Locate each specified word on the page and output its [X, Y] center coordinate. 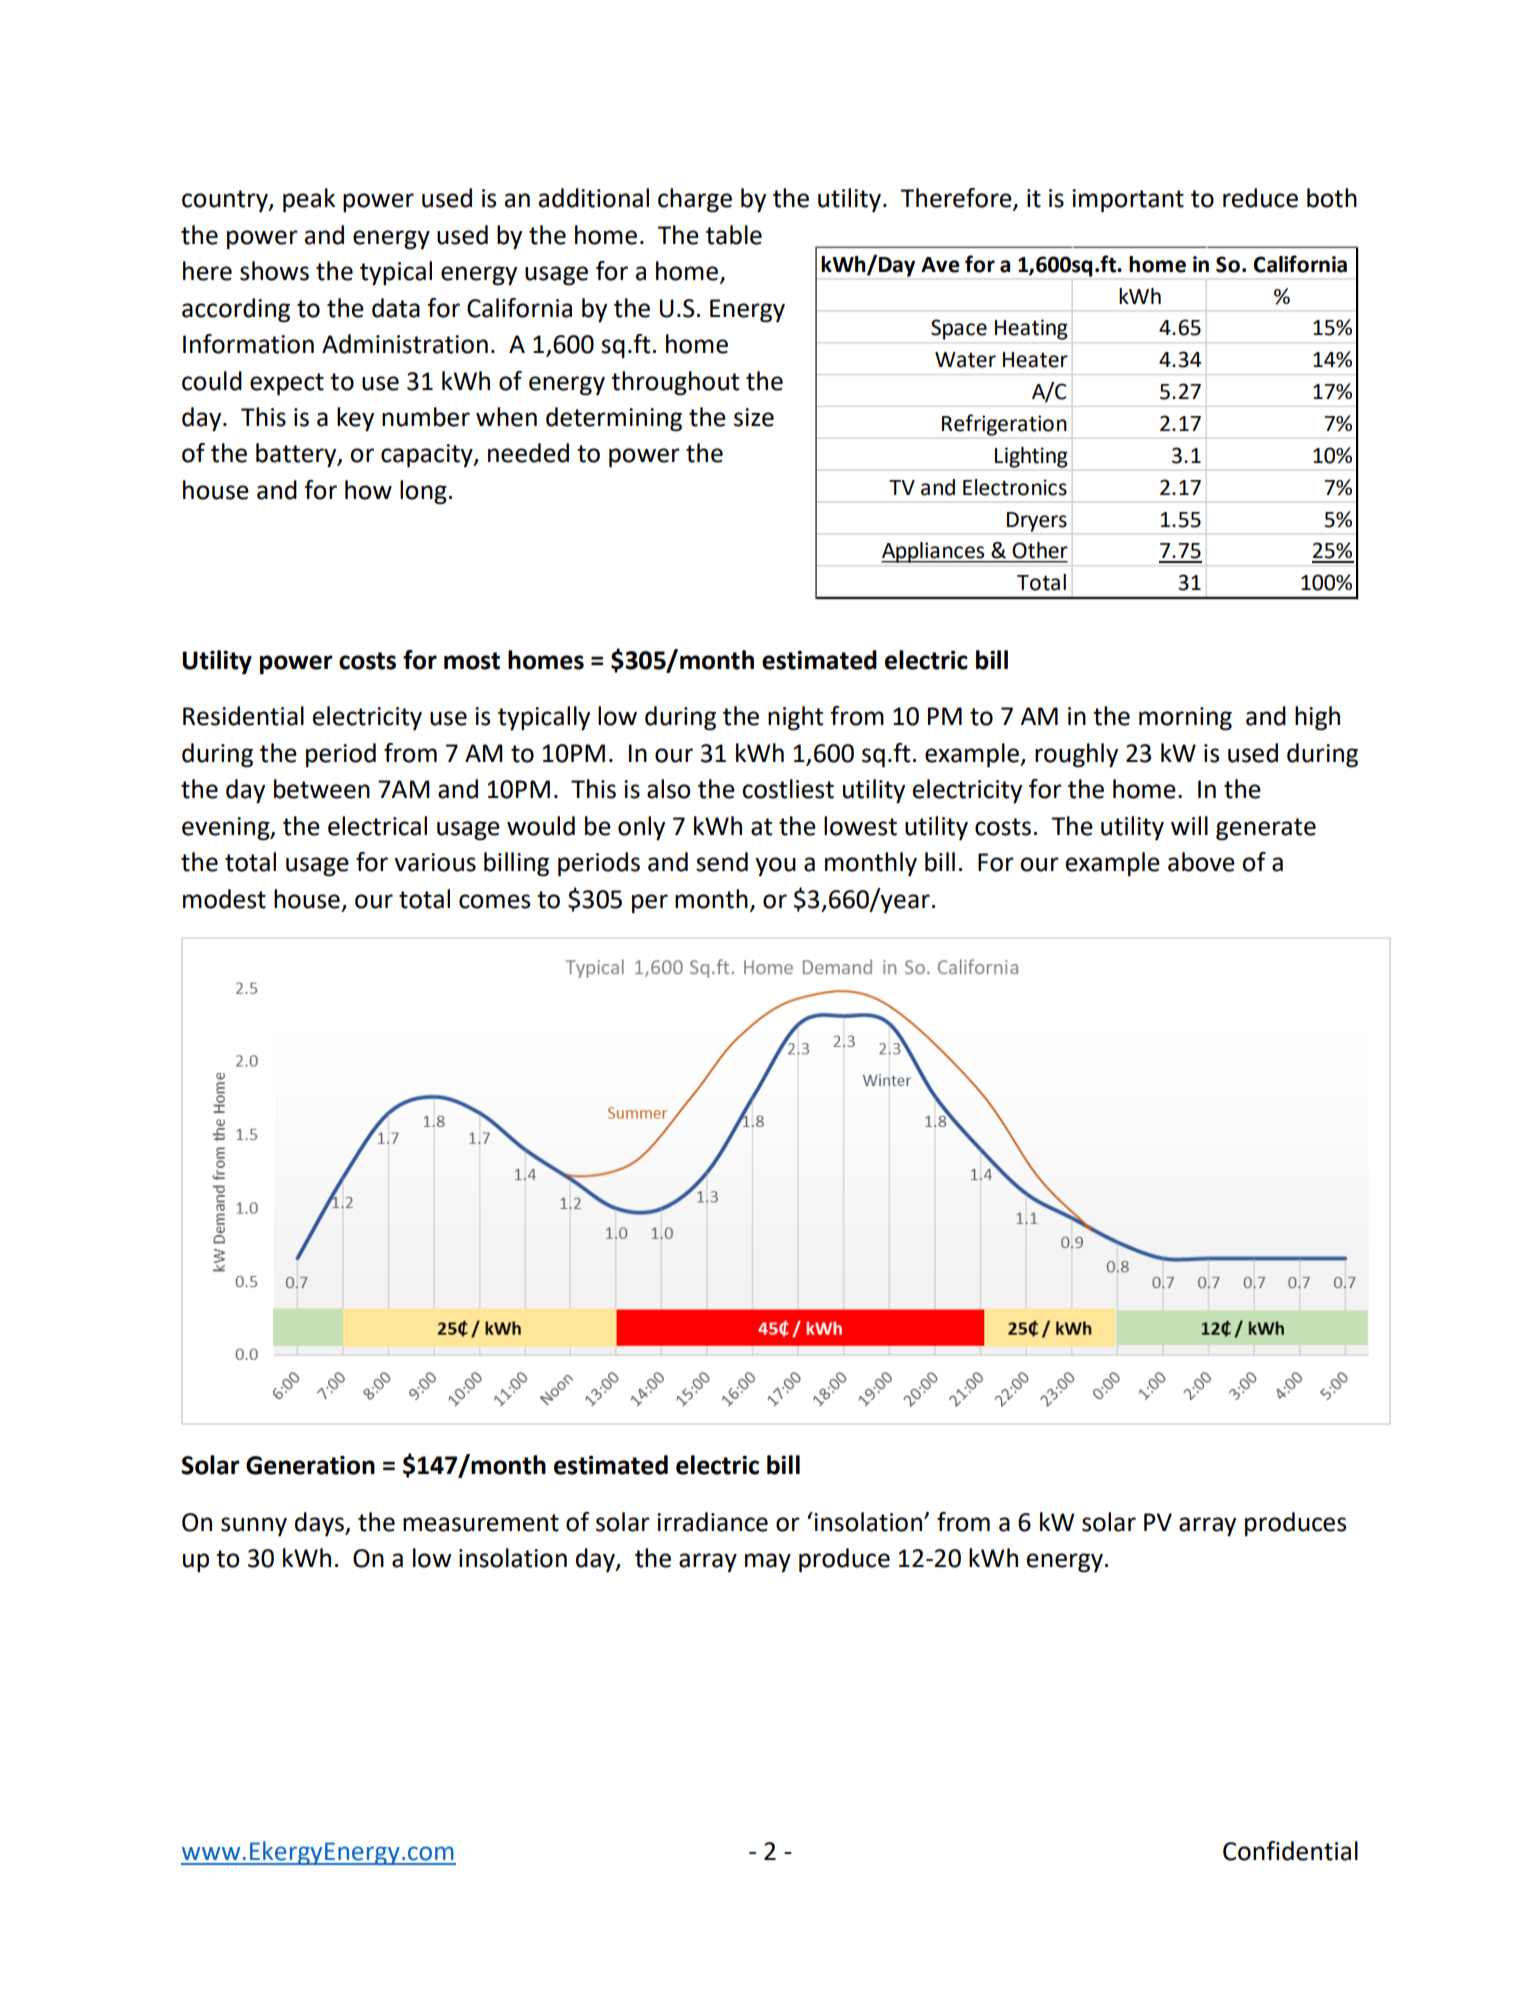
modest [224, 899]
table [734, 235]
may [768, 1562]
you [775, 866]
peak [309, 200]
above [1201, 862]
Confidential [1290, 1851]
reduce [1260, 198]
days [320, 1524]
